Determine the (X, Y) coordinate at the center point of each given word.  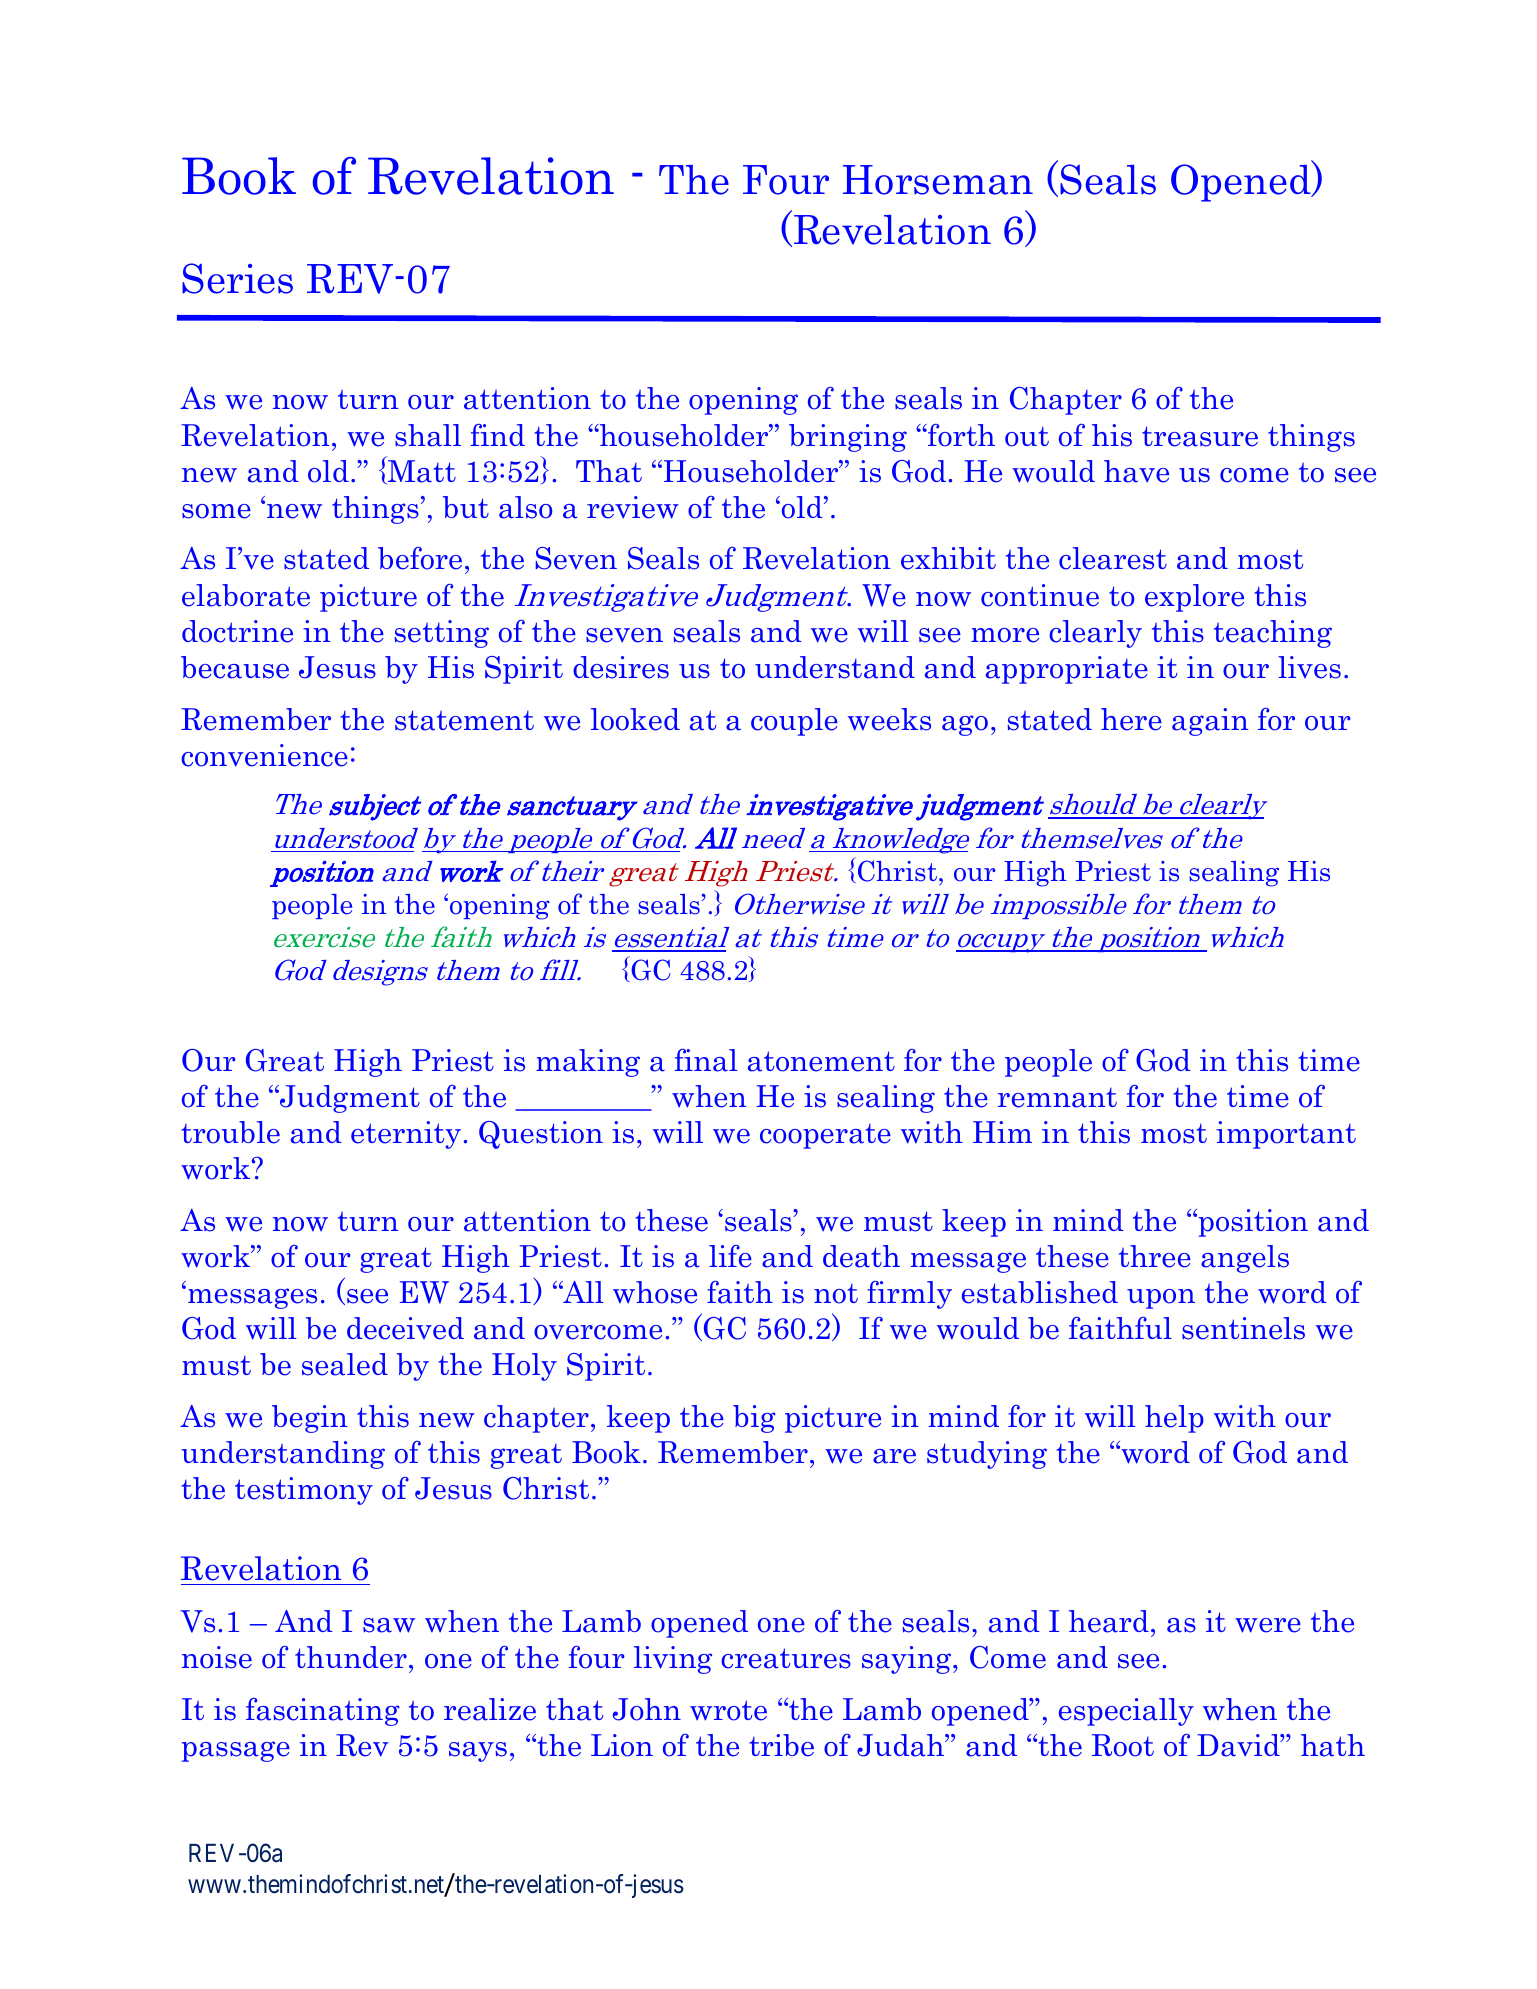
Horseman (938, 180)
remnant (1057, 1098)
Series (237, 278)
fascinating (323, 1712)
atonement (821, 1061)
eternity (406, 1135)
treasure (1200, 436)
